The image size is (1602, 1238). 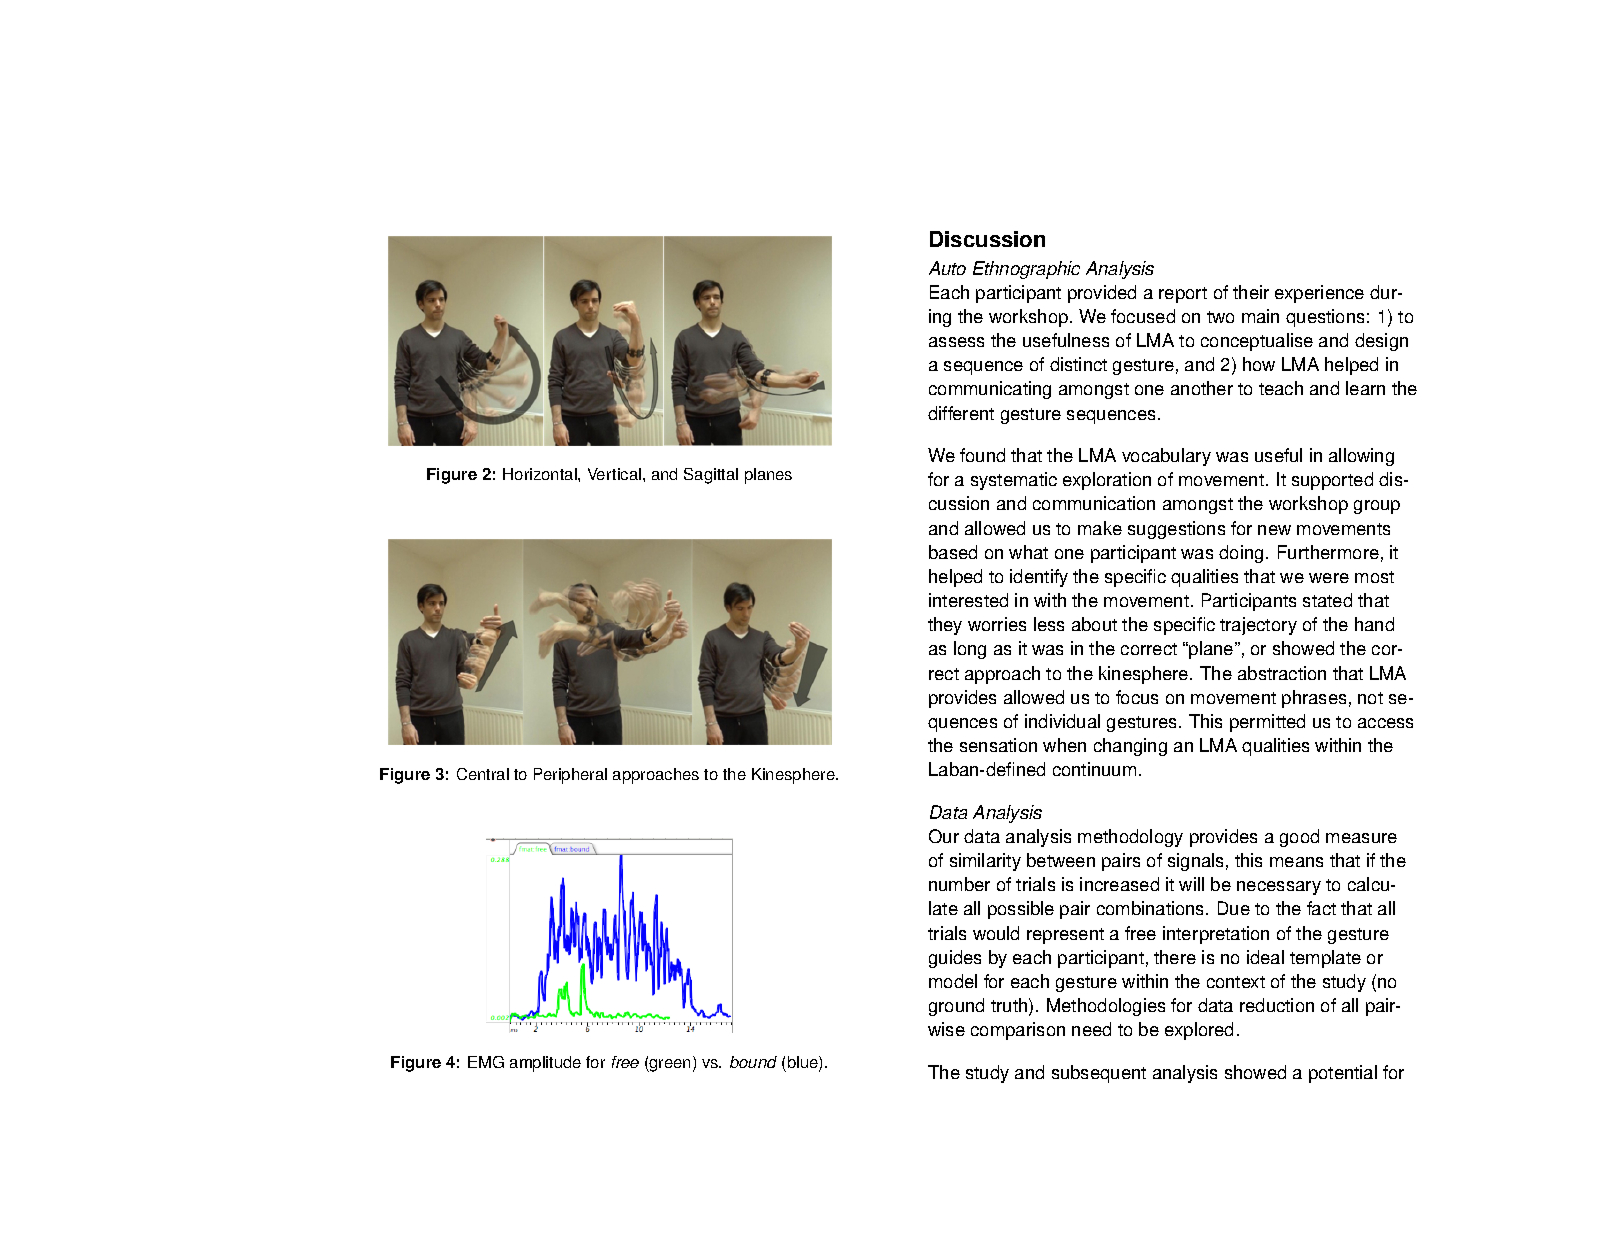 What do you see at coordinates (570, 776) in the screenshot?
I see `Peripheral` at bounding box center [570, 776].
